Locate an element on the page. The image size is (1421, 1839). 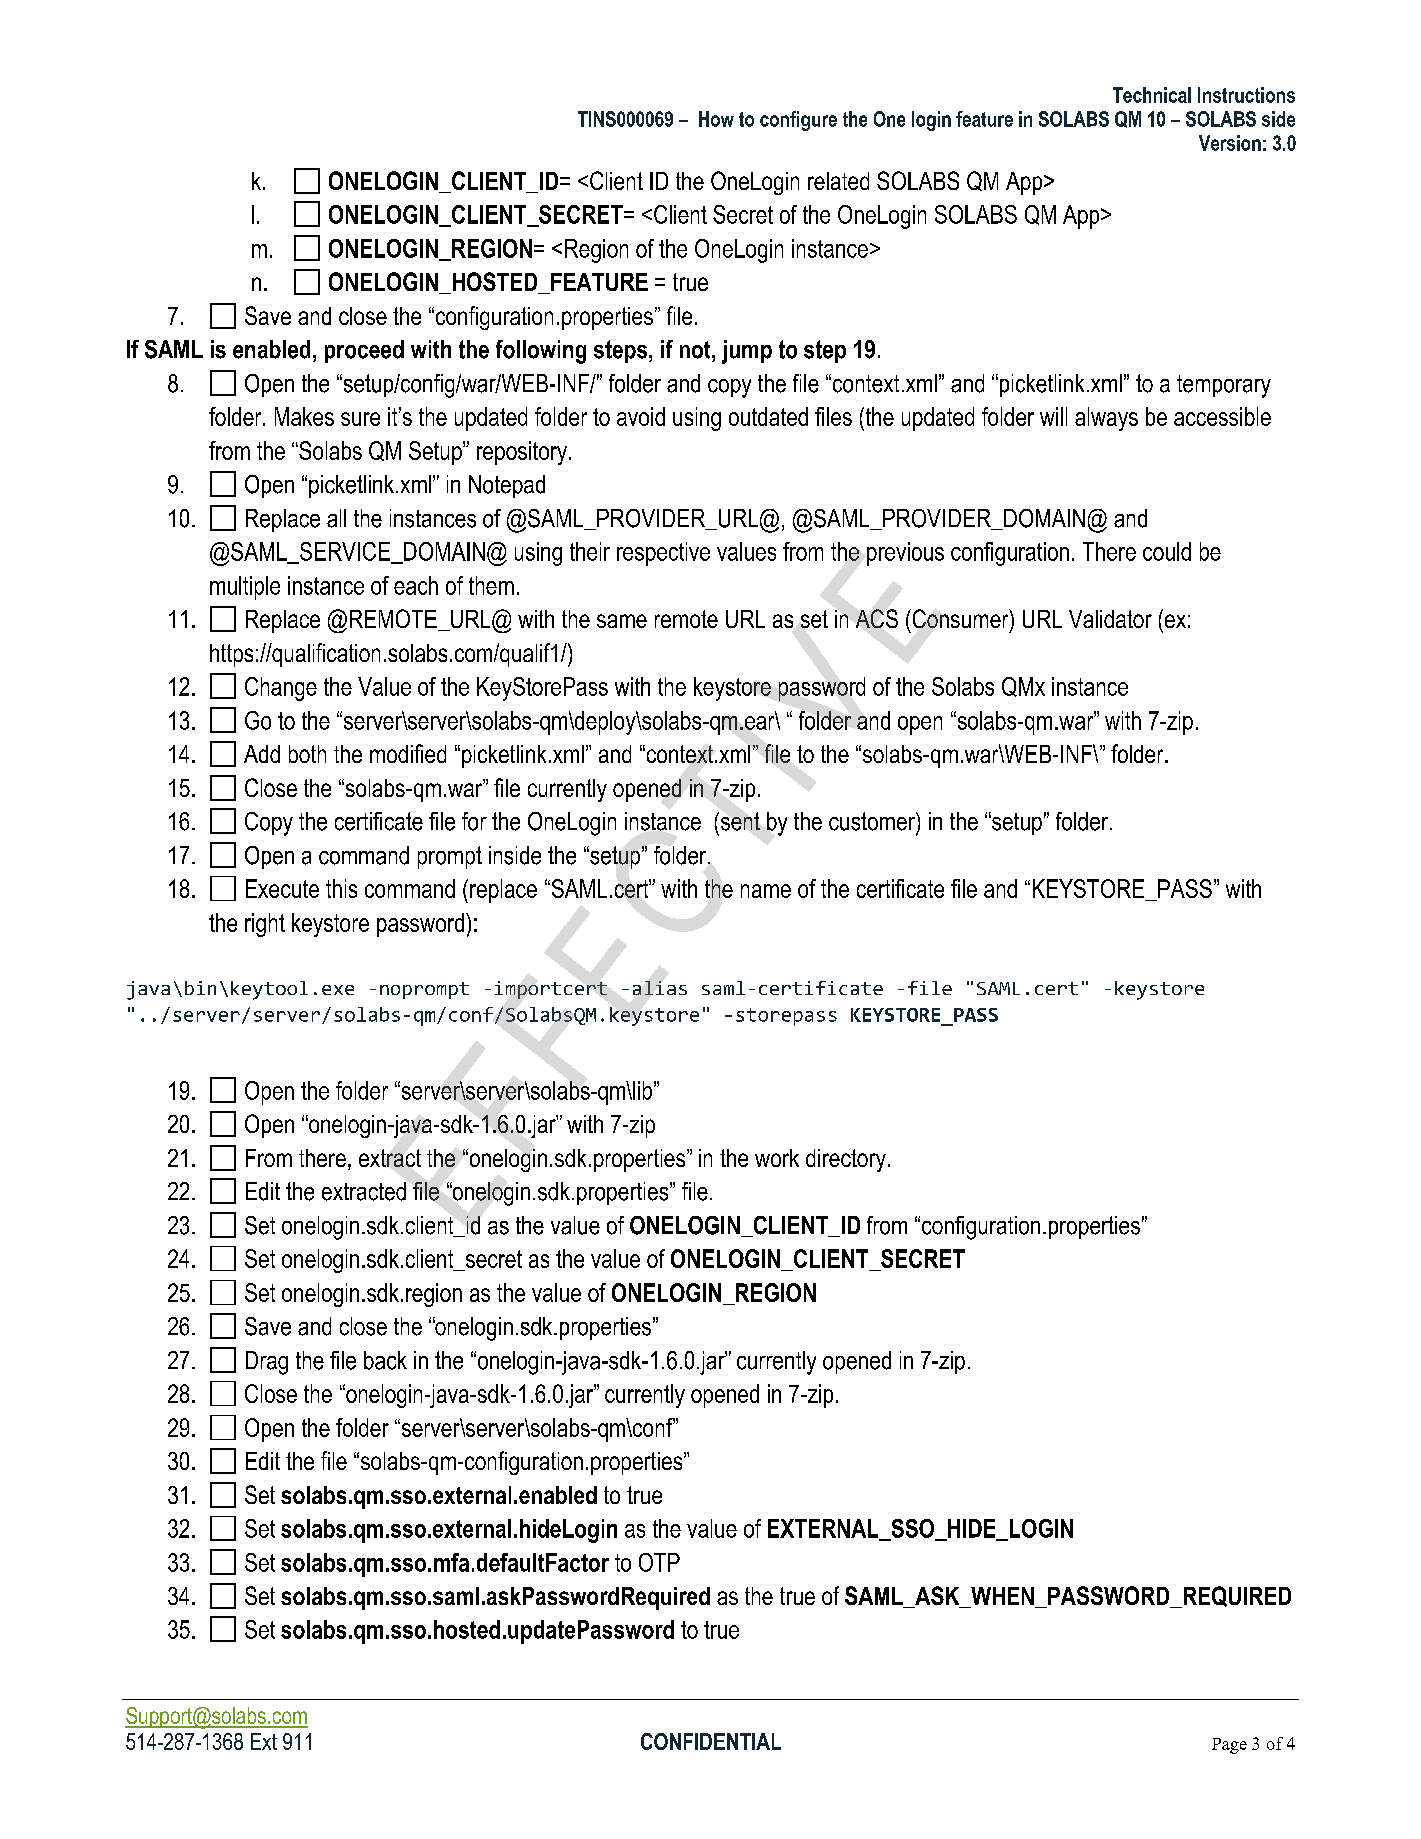
Technical is located at coordinates (1152, 95).
